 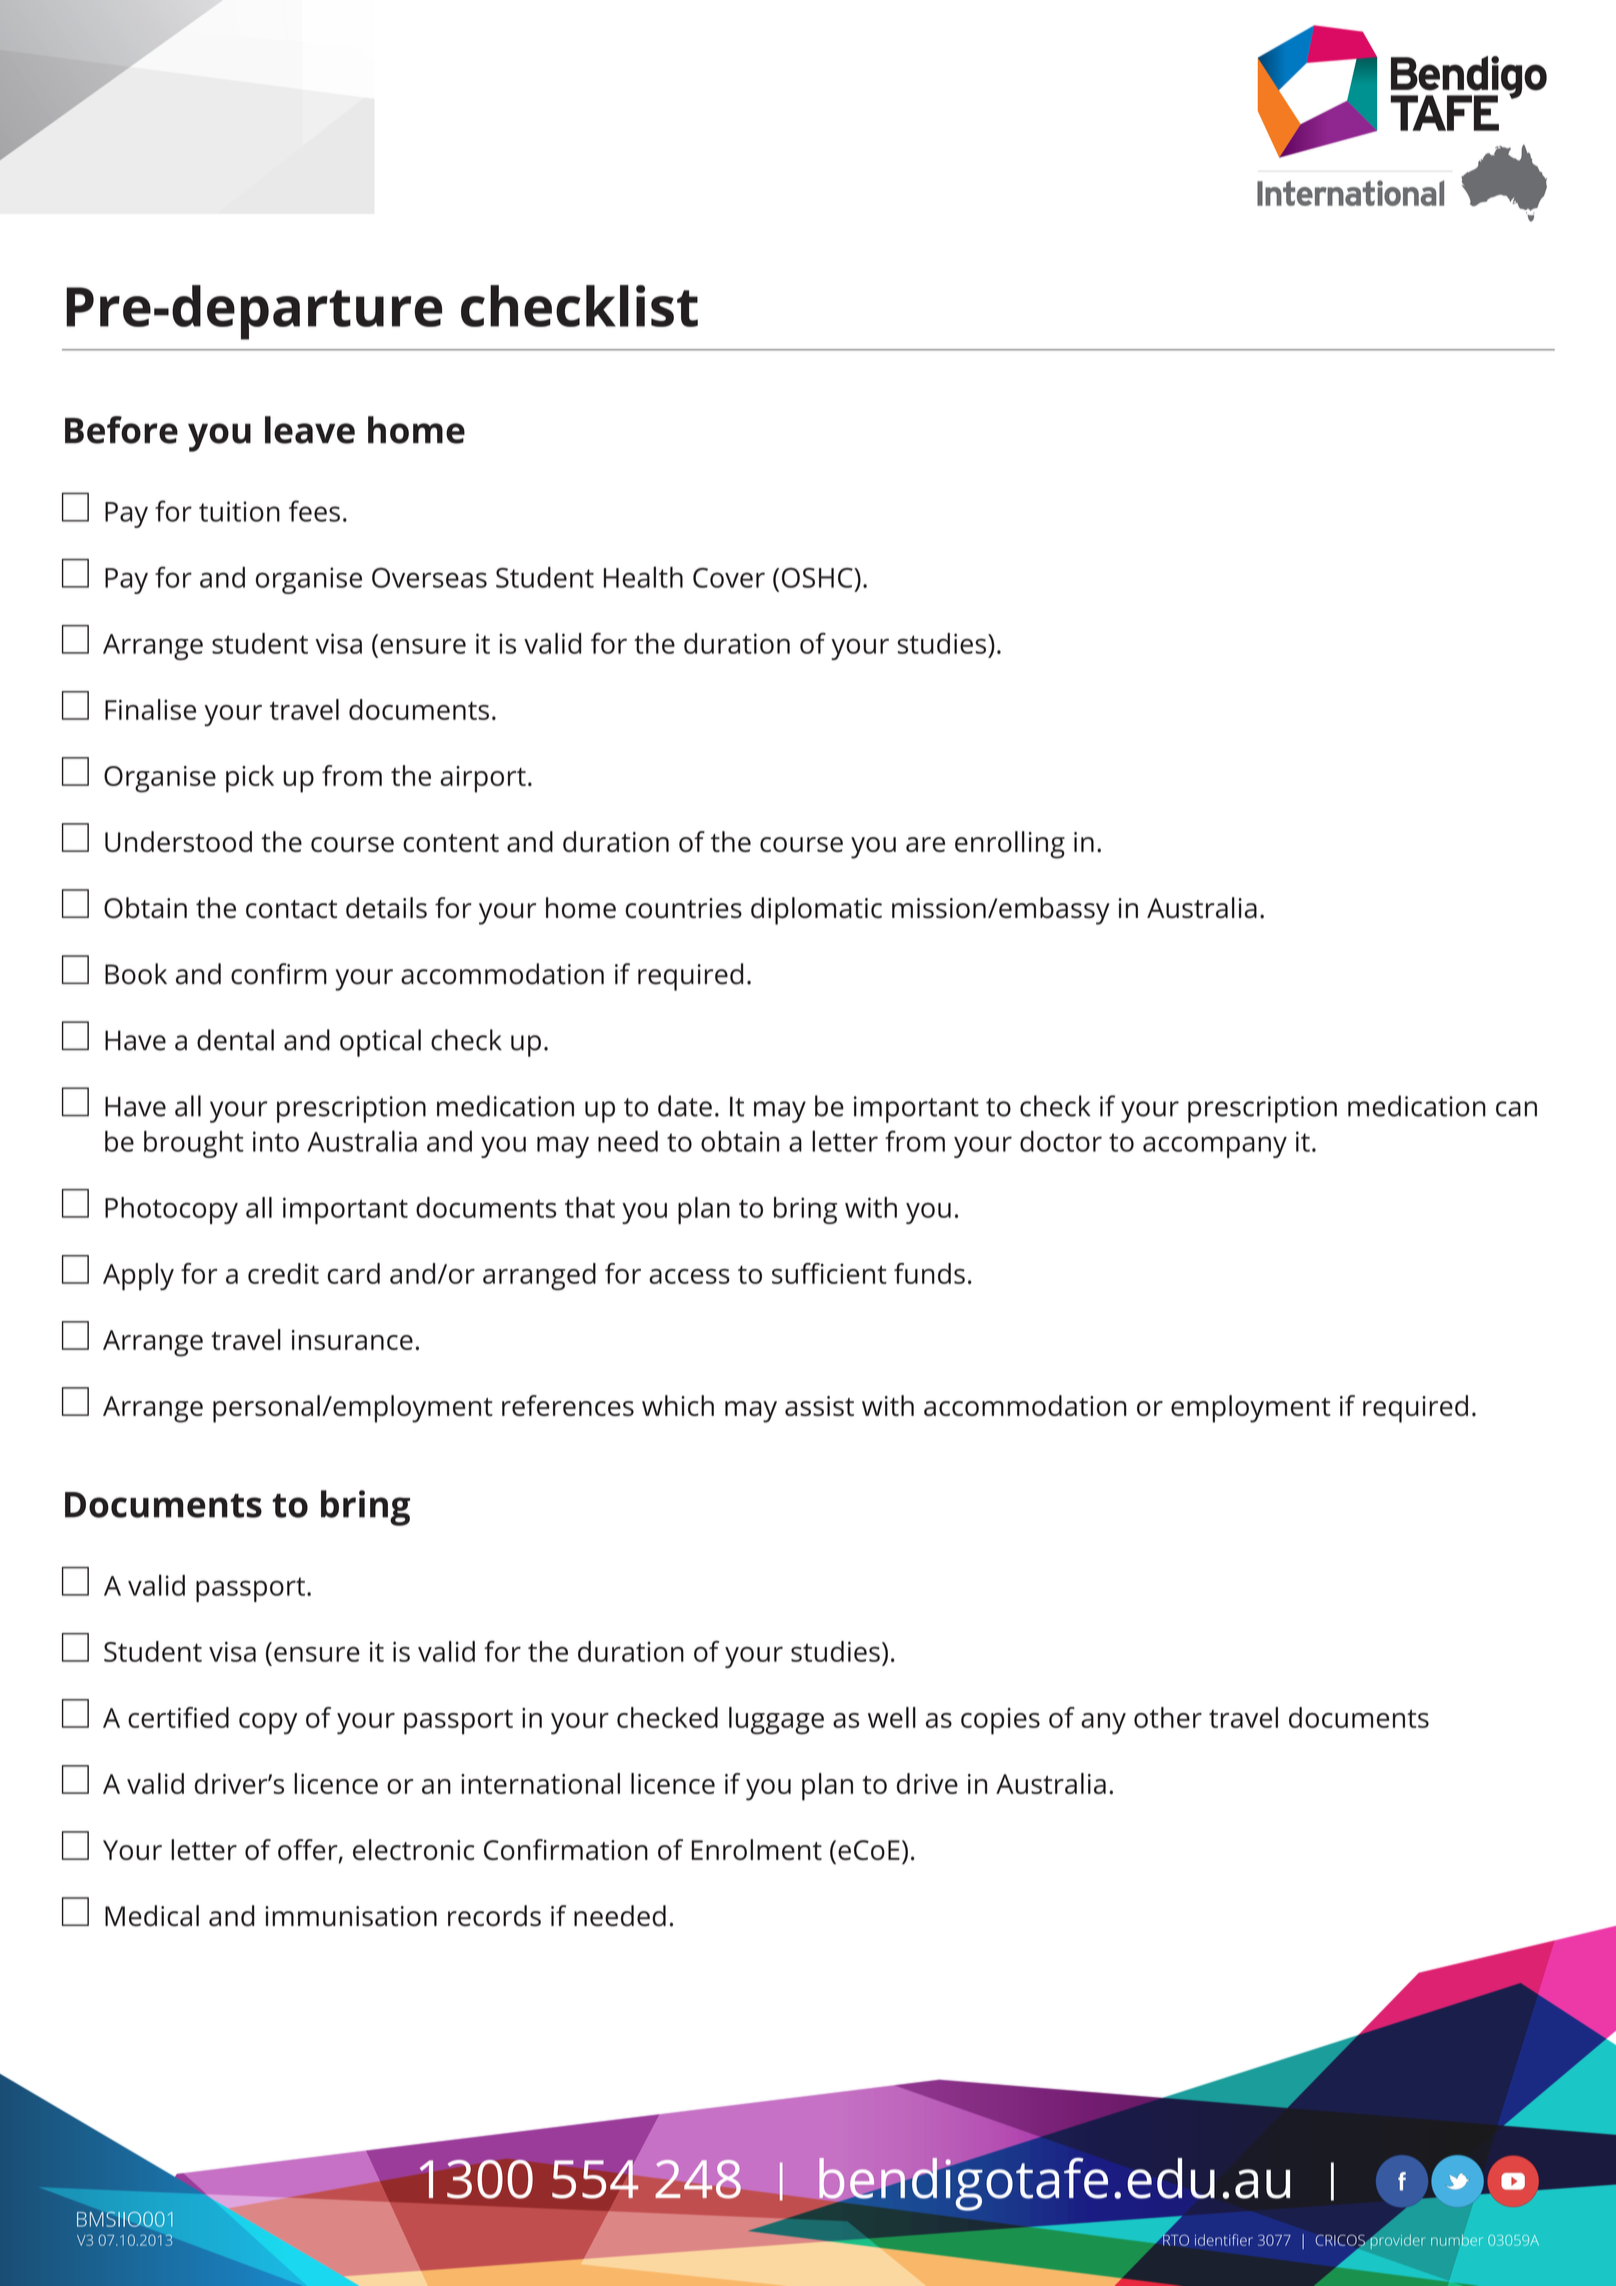 What do you see at coordinates (250, 779) in the screenshot?
I see `pick` at bounding box center [250, 779].
